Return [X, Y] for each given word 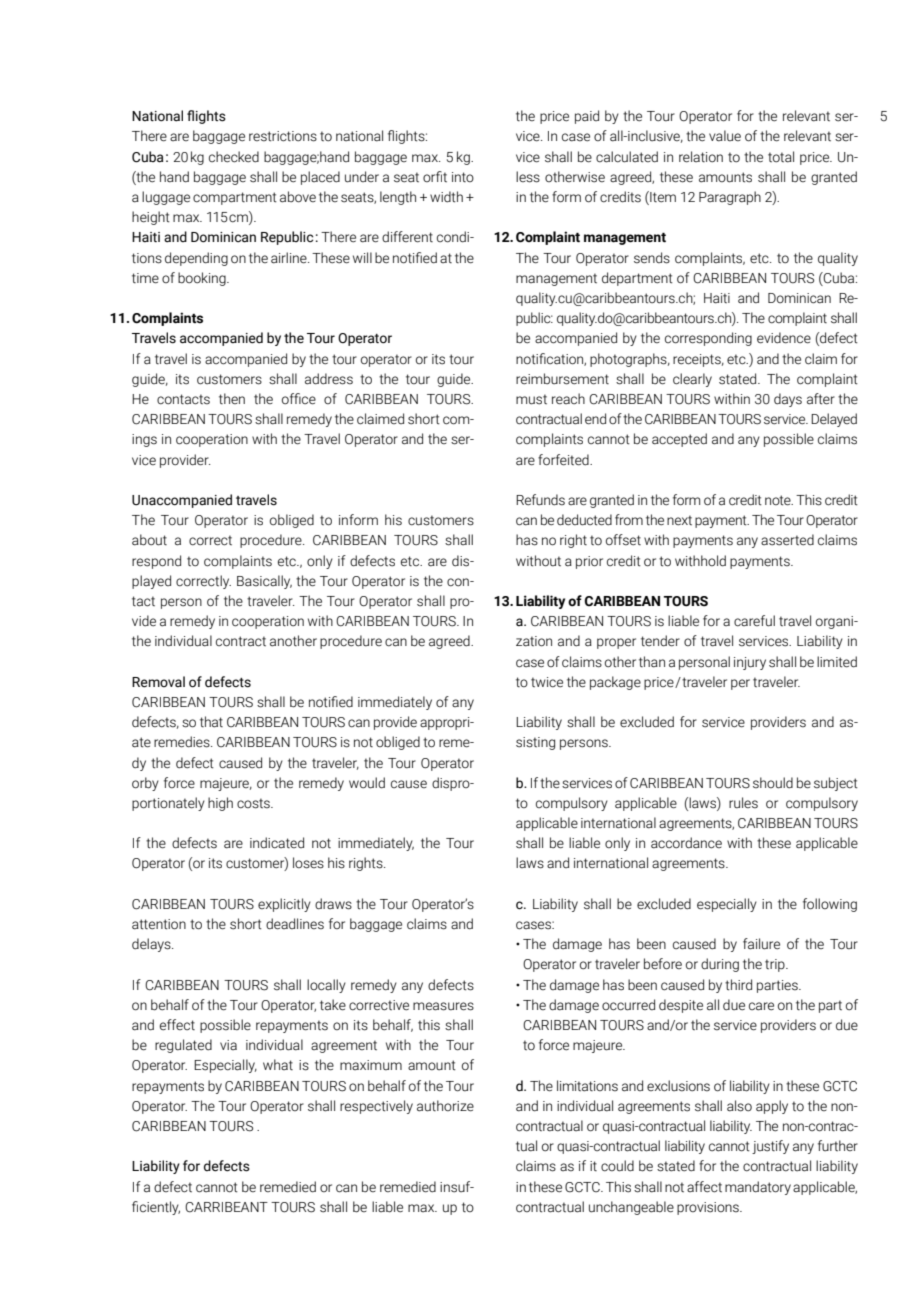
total [781, 157]
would [367, 783]
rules [743, 803]
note [779, 500]
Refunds [540, 500]
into [463, 177]
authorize [445, 1106]
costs [254, 803]
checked [234, 157]
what [278, 1064]
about [149, 540]
